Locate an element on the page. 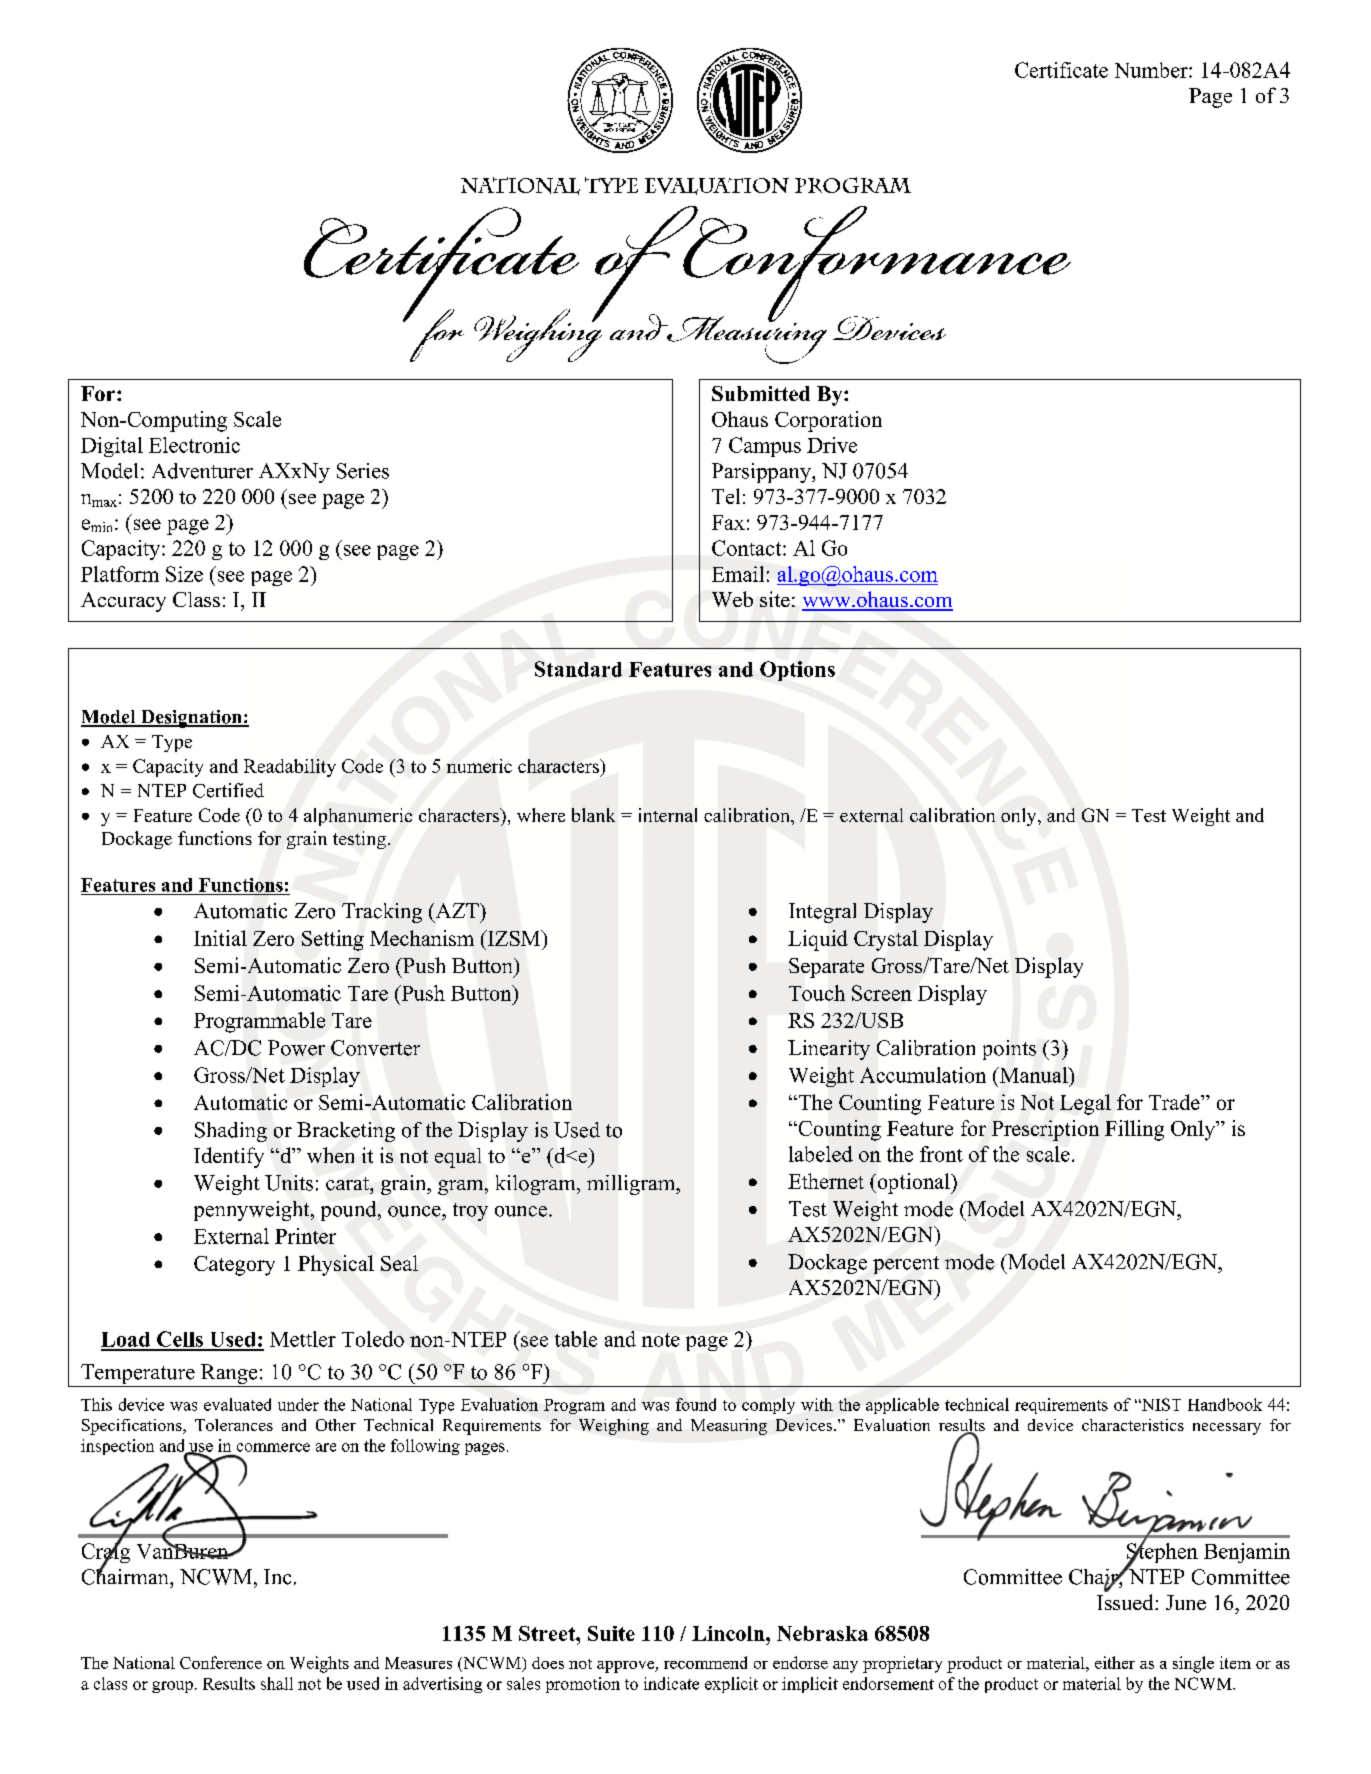 This document has height=1774, width=1371. recommend is located at coordinates (705, 1662).
